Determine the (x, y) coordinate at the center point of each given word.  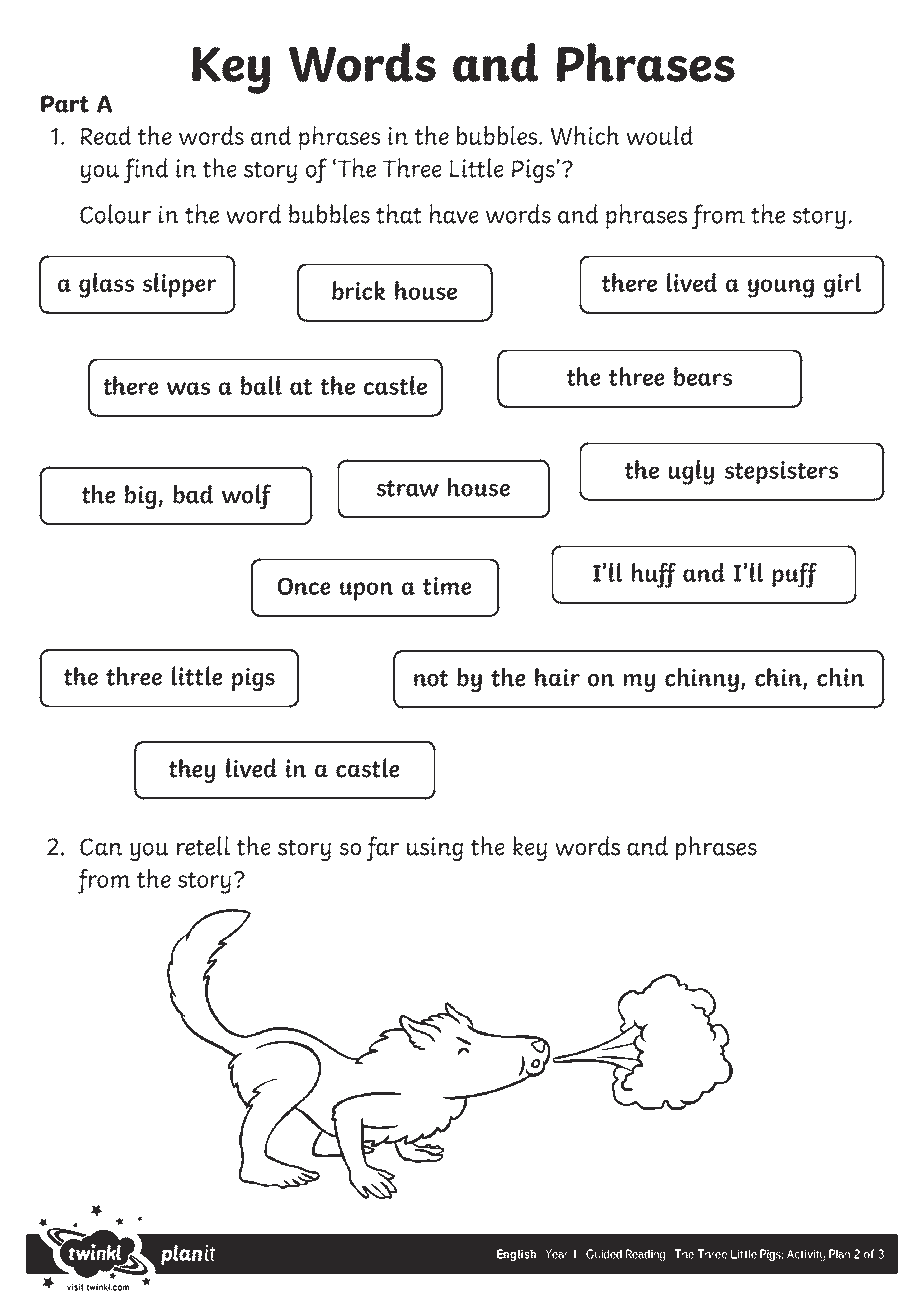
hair (557, 677)
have (454, 214)
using (435, 849)
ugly (691, 472)
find (146, 170)
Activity (806, 1255)
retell (203, 846)
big (141, 496)
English (516, 1255)
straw (407, 488)
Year (556, 1254)
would (660, 135)
